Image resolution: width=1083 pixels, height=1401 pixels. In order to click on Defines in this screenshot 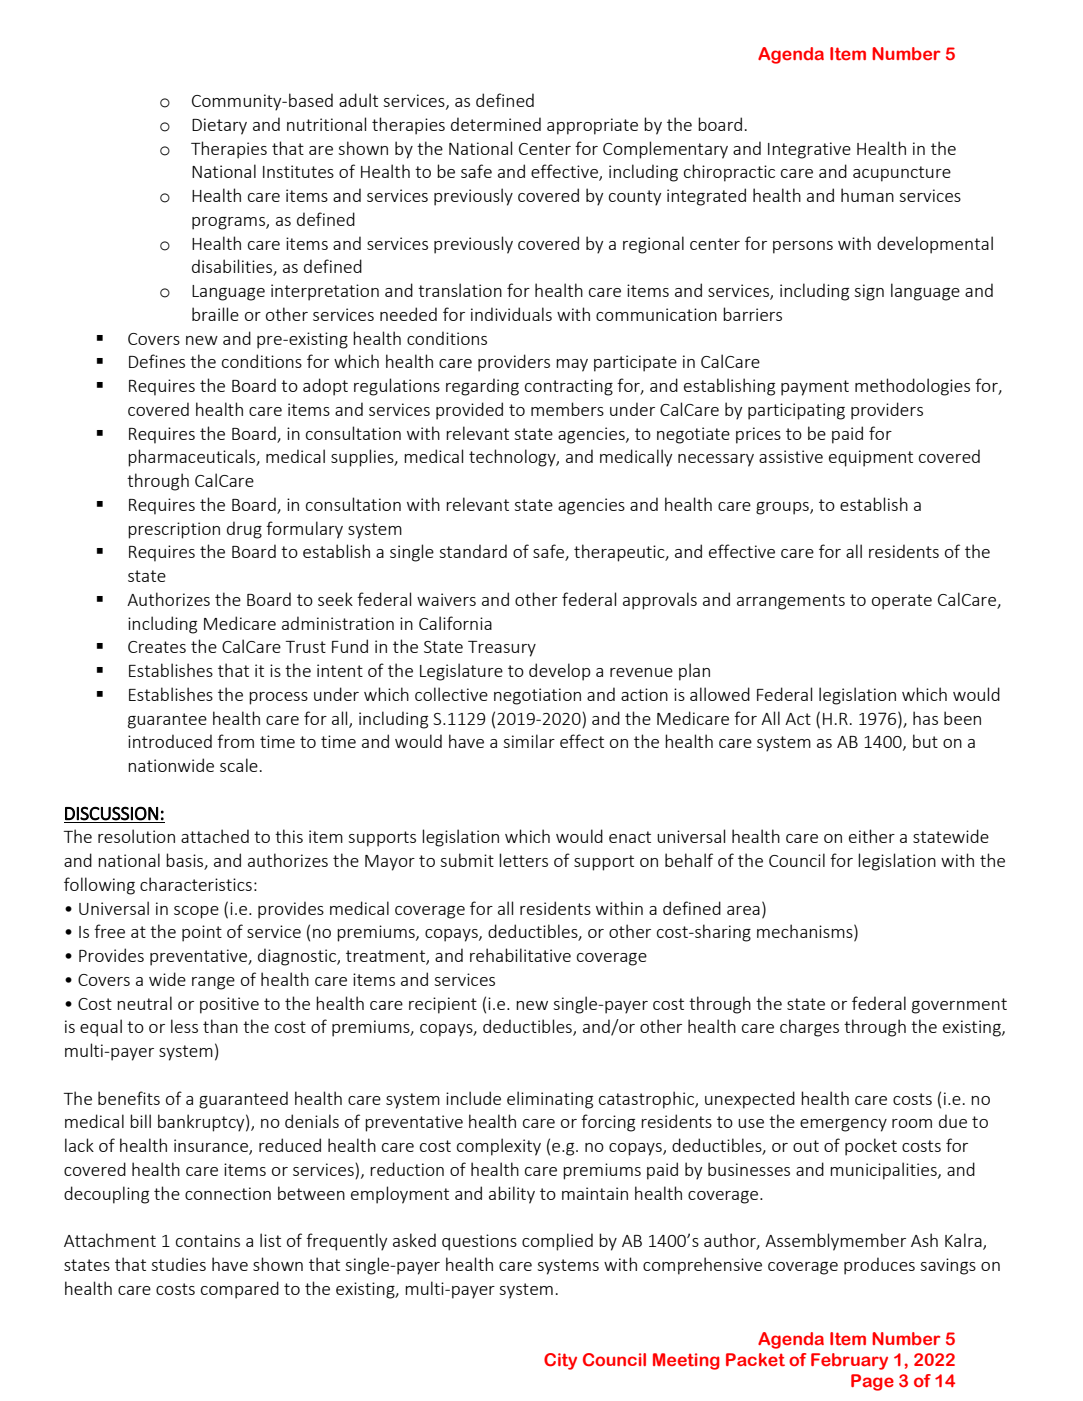, I will do `click(157, 361)`.
